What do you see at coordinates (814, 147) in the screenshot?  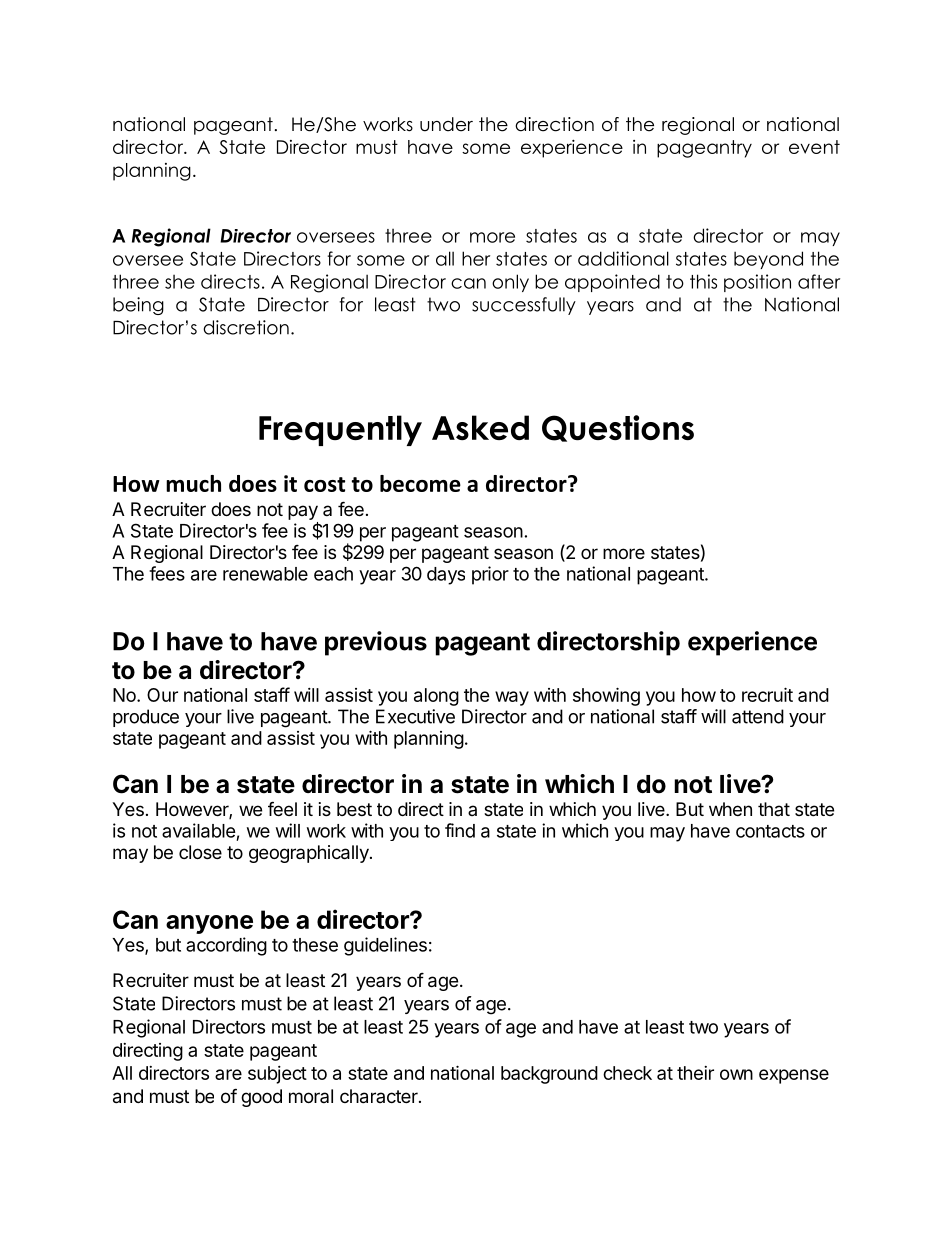 I see `event` at bounding box center [814, 147].
